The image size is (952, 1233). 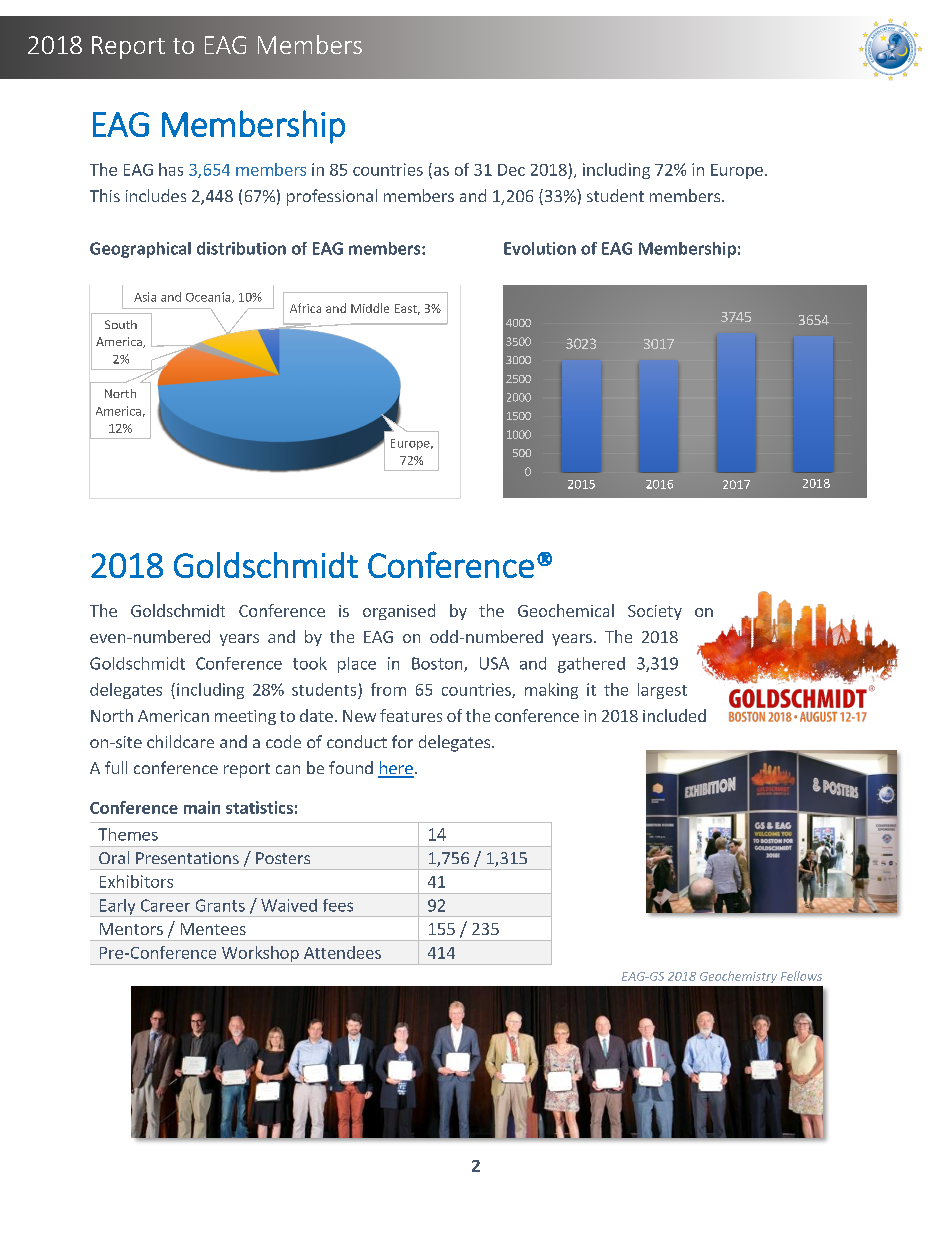 I want to click on took, so click(x=310, y=663).
